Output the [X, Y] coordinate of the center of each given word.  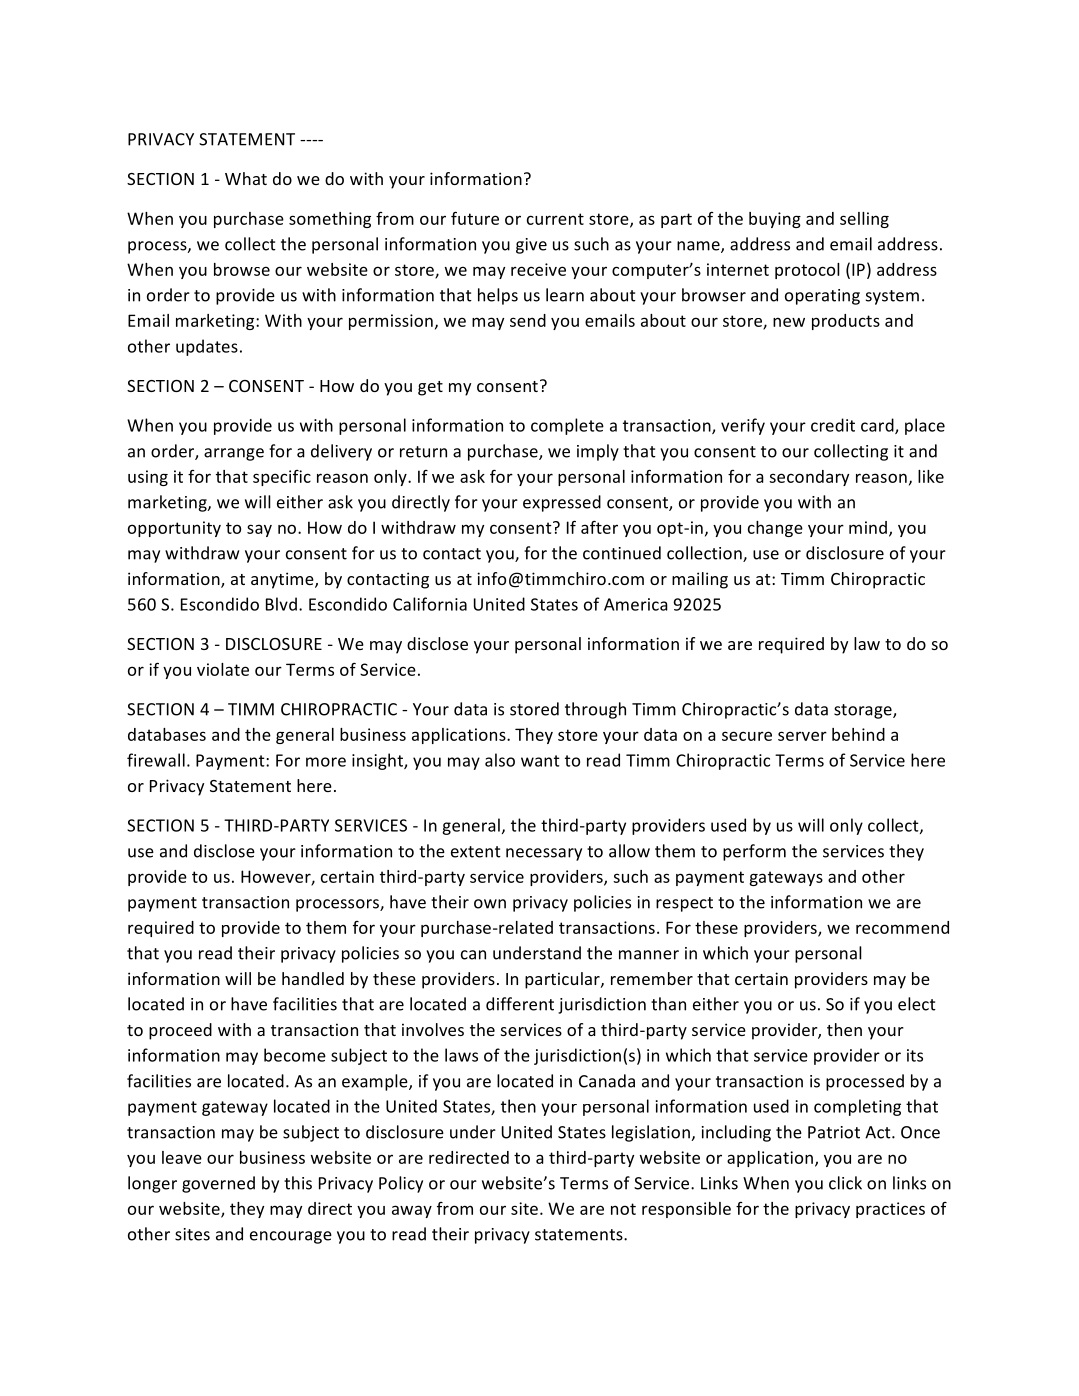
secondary [809, 478]
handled [313, 978]
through [595, 710]
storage [864, 711]
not [623, 1209]
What [246, 178]
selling [864, 220]
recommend [902, 927]
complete [567, 426]
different [520, 1004]
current [555, 219]
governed [218, 1184]
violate [223, 669]
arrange [234, 454]
